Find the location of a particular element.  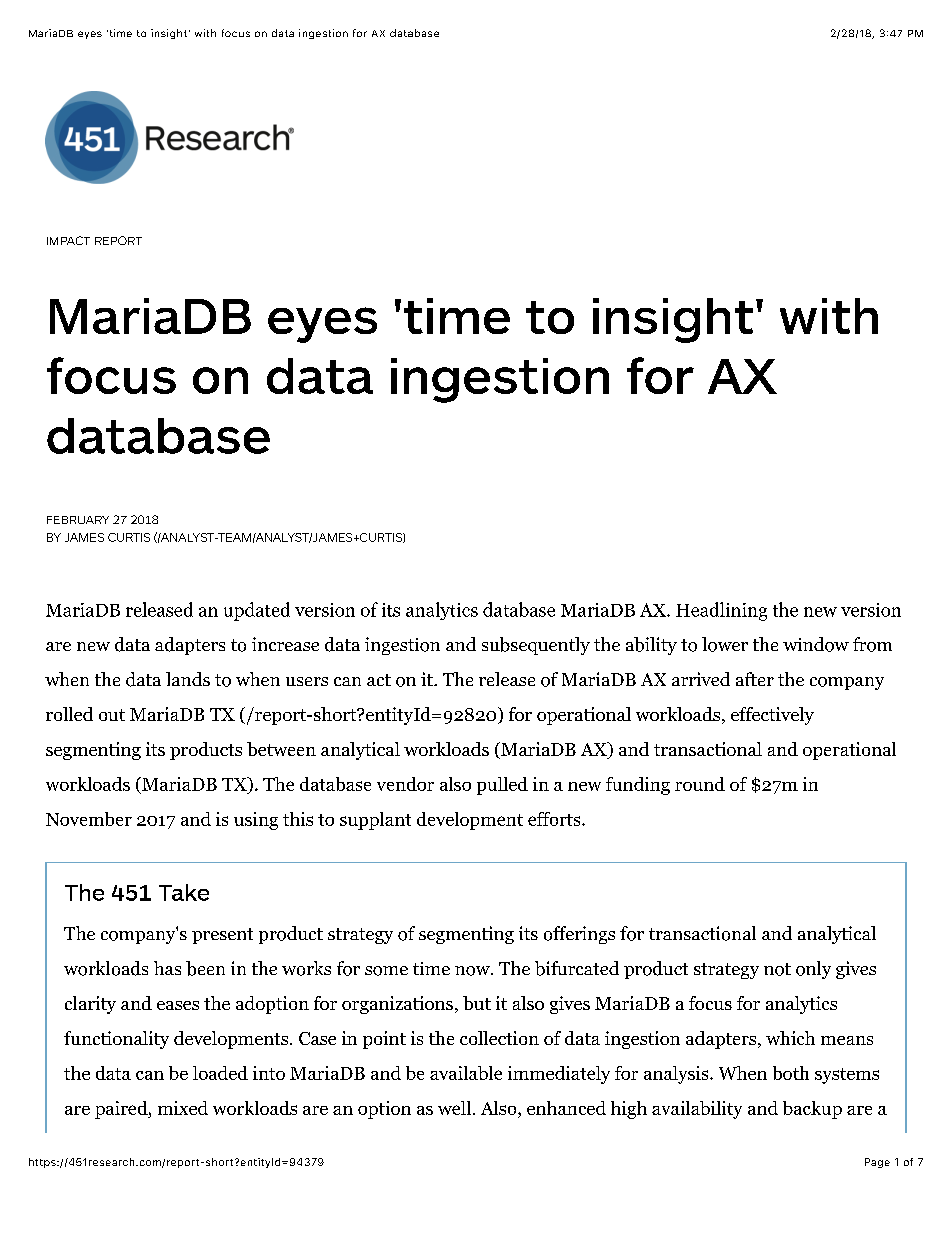

mixed is located at coordinates (183, 1108).
